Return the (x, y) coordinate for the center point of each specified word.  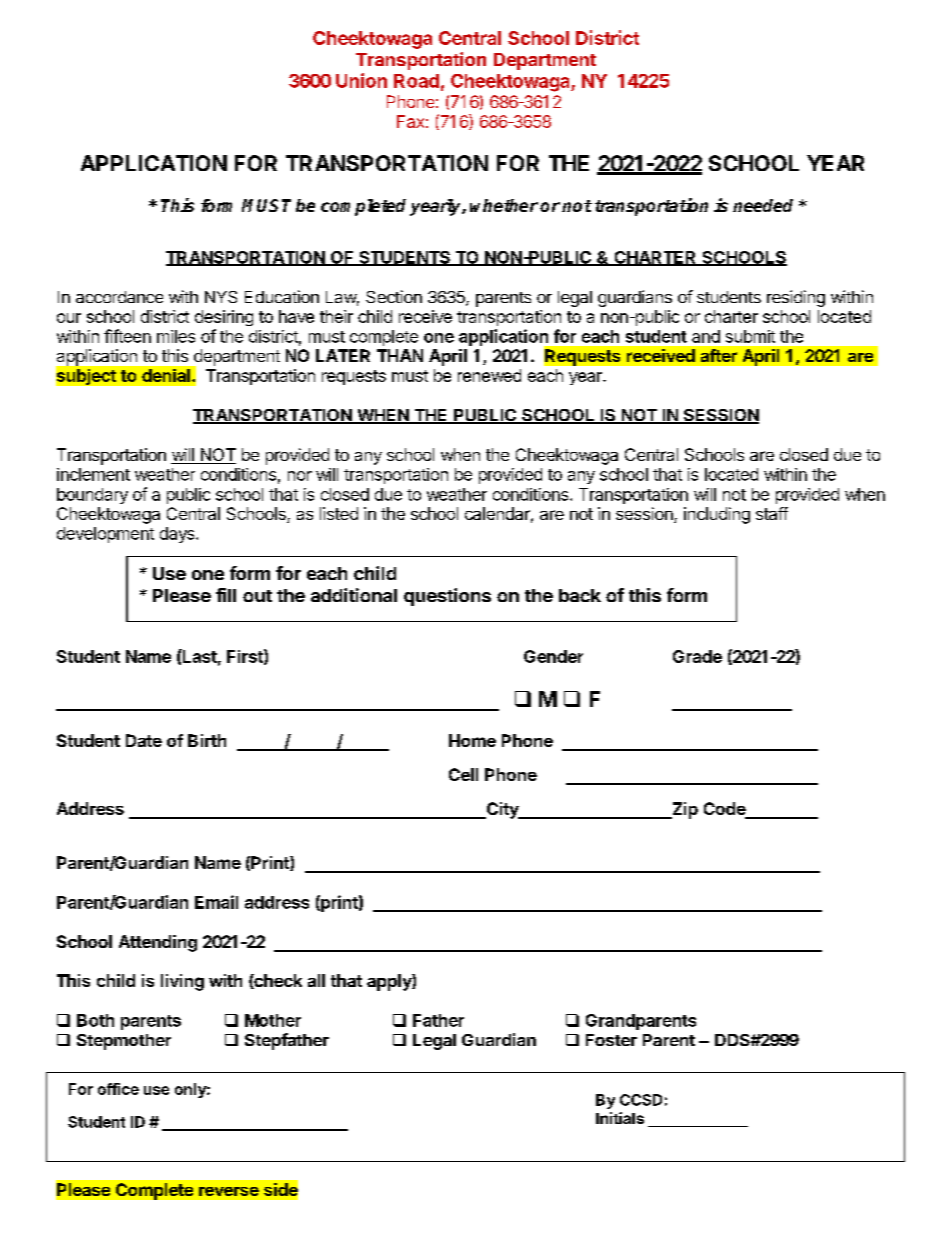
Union (361, 80)
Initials (620, 1118)
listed (339, 513)
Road (416, 81)
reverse (229, 1191)
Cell (463, 774)
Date (144, 740)
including (717, 515)
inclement (93, 474)
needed (763, 205)
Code (725, 810)
